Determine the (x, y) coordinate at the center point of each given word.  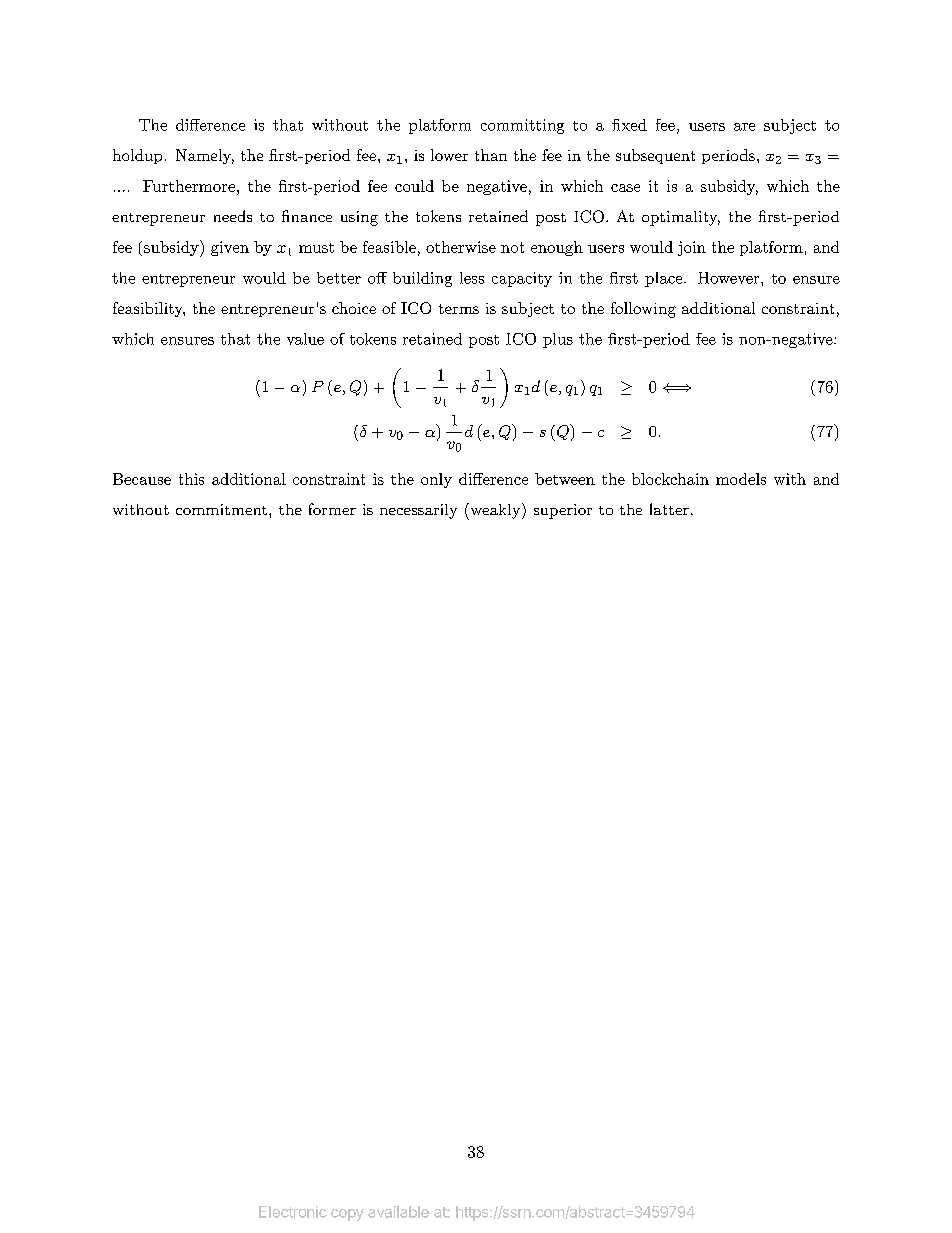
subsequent (655, 156)
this (191, 479)
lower (449, 155)
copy (347, 1215)
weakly (494, 511)
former (332, 509)
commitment (221, 509)
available (398, 1212)
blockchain (670, 479)
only (436, 480)
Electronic (293, 1212)
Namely (205, 156)
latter (669, 509)
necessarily (418, 511)
